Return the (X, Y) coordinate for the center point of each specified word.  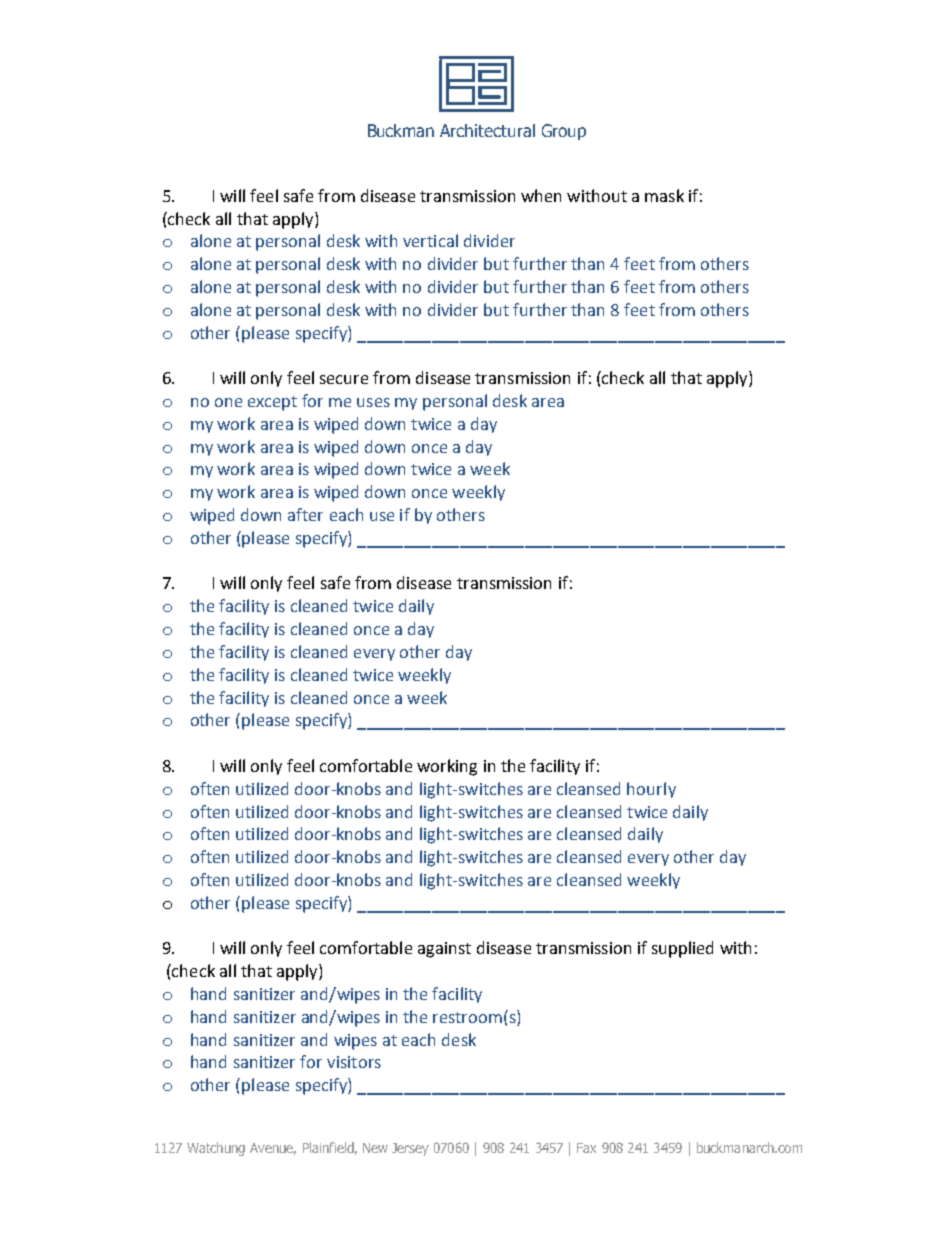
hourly (651, 790)
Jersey (410, 1149)
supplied (682, 949)
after (305, 514)
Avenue (273, 1149)
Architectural (487, 130)
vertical (430, 240)
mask (664, 195)
